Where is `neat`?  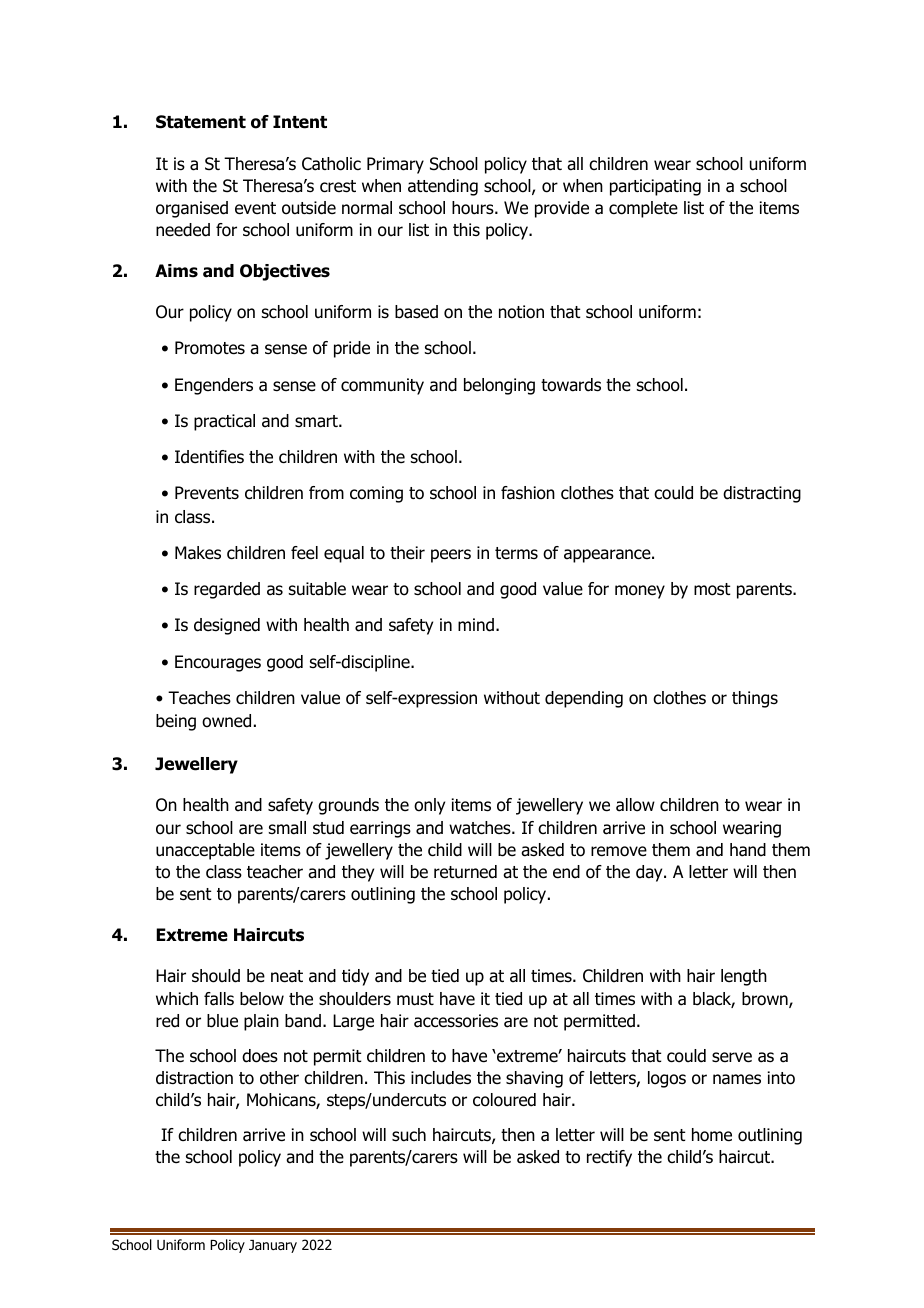 neat is located at coordinates (287, 976).
